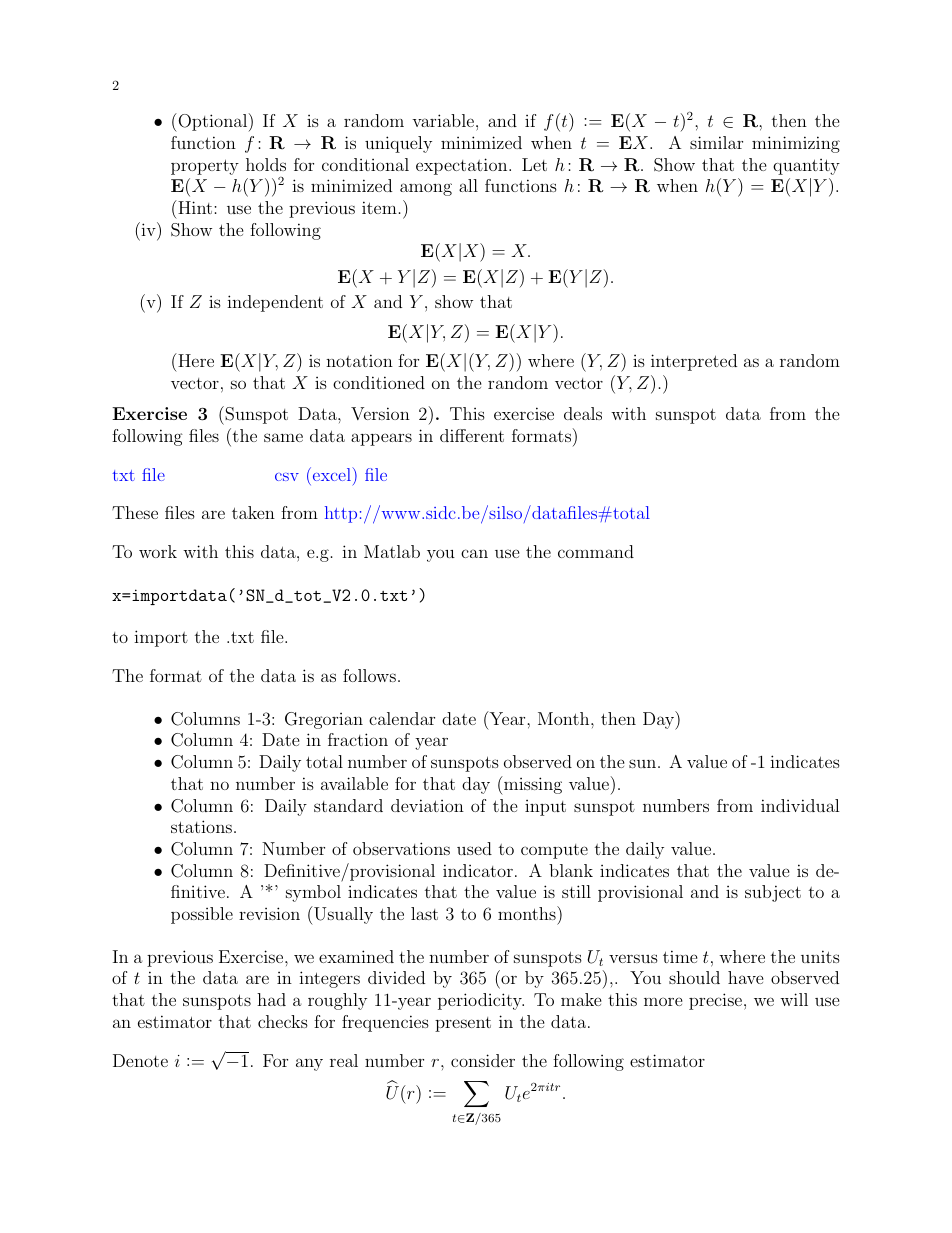 Image resolution: width=952 pixels, height=1233 pixels. Describe the element at coordinates (694, 362) in the document. I see `interpreted` at that location.
